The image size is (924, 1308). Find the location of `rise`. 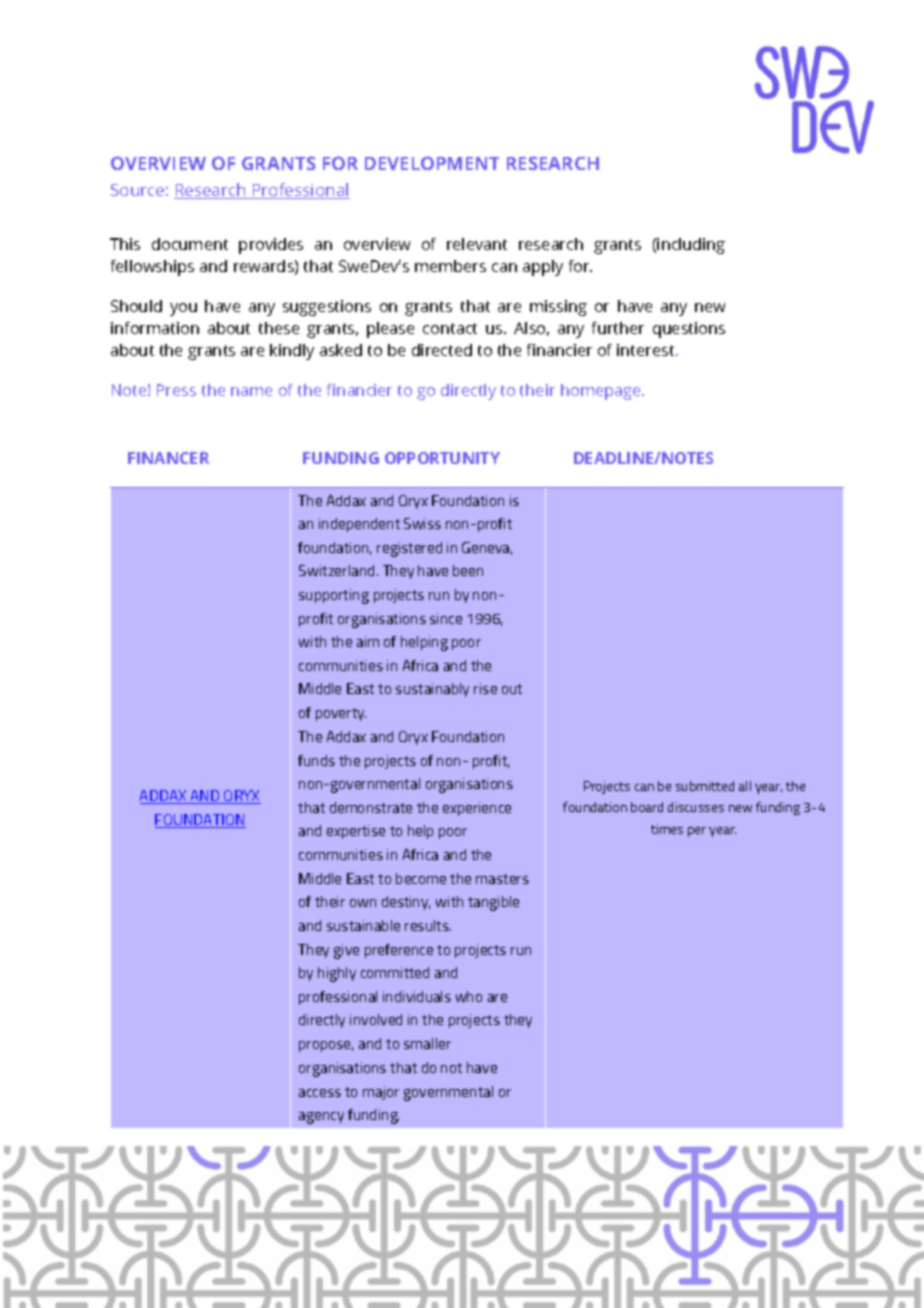

rise is located at coordinates (485, 688).
